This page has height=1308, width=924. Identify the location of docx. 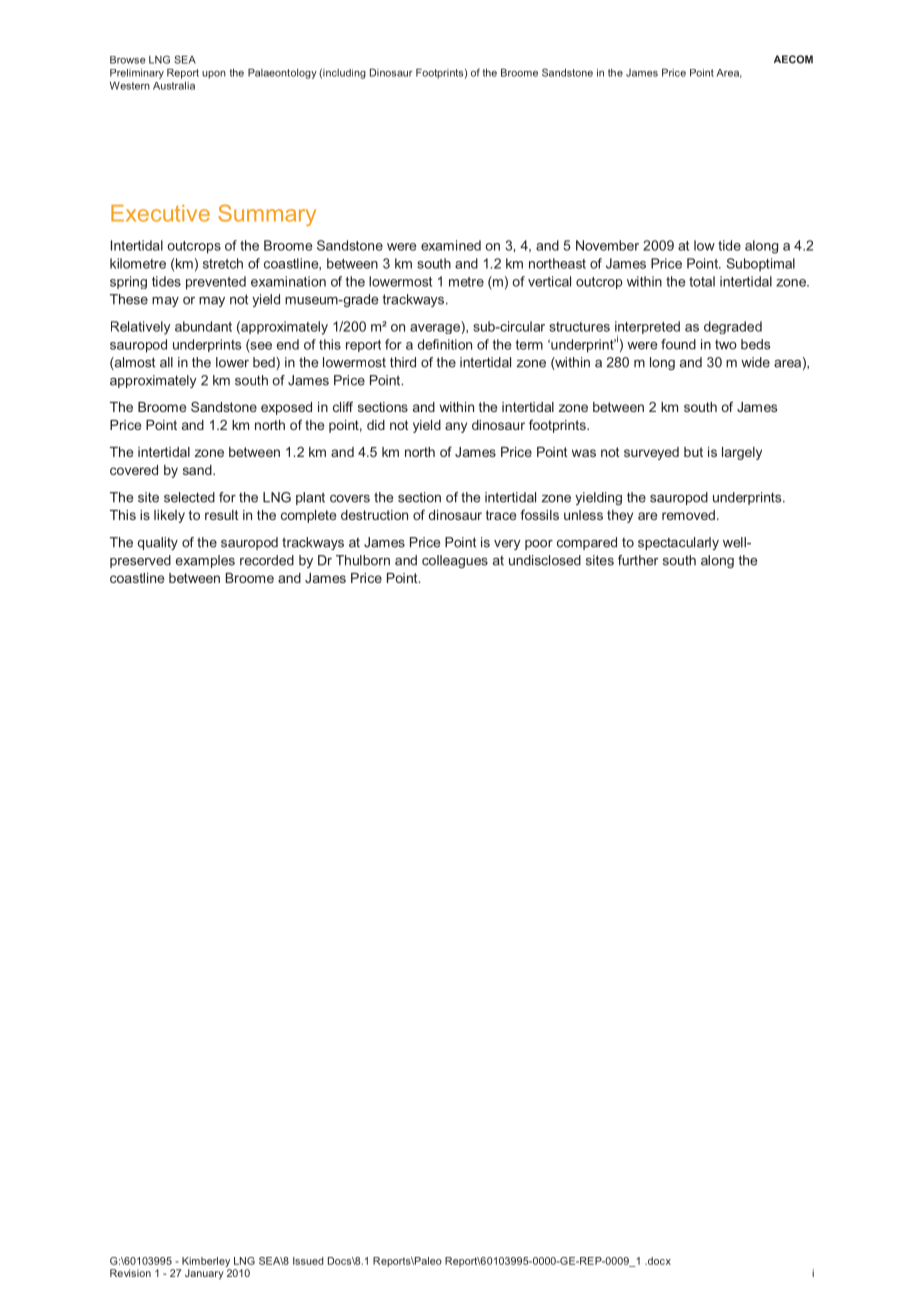
(658, 1261).
